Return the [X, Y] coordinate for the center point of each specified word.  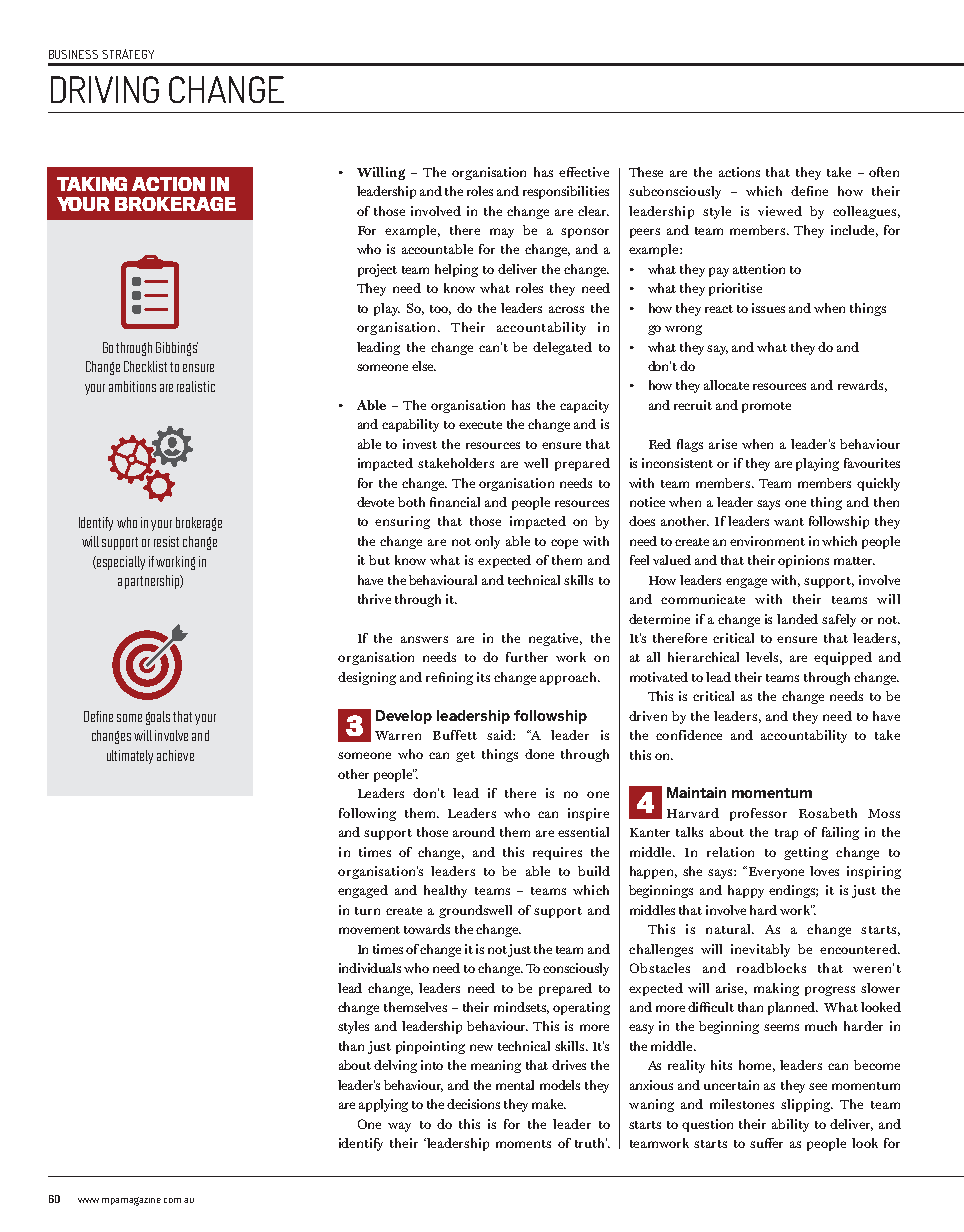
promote [766, 407]
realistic [196, 386]
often [884, 172]
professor [758, 814]
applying [383, 1105]
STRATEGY [128, 54]
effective [584, 172]
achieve [175, 755]
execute [480, 425]
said [500, 735]
